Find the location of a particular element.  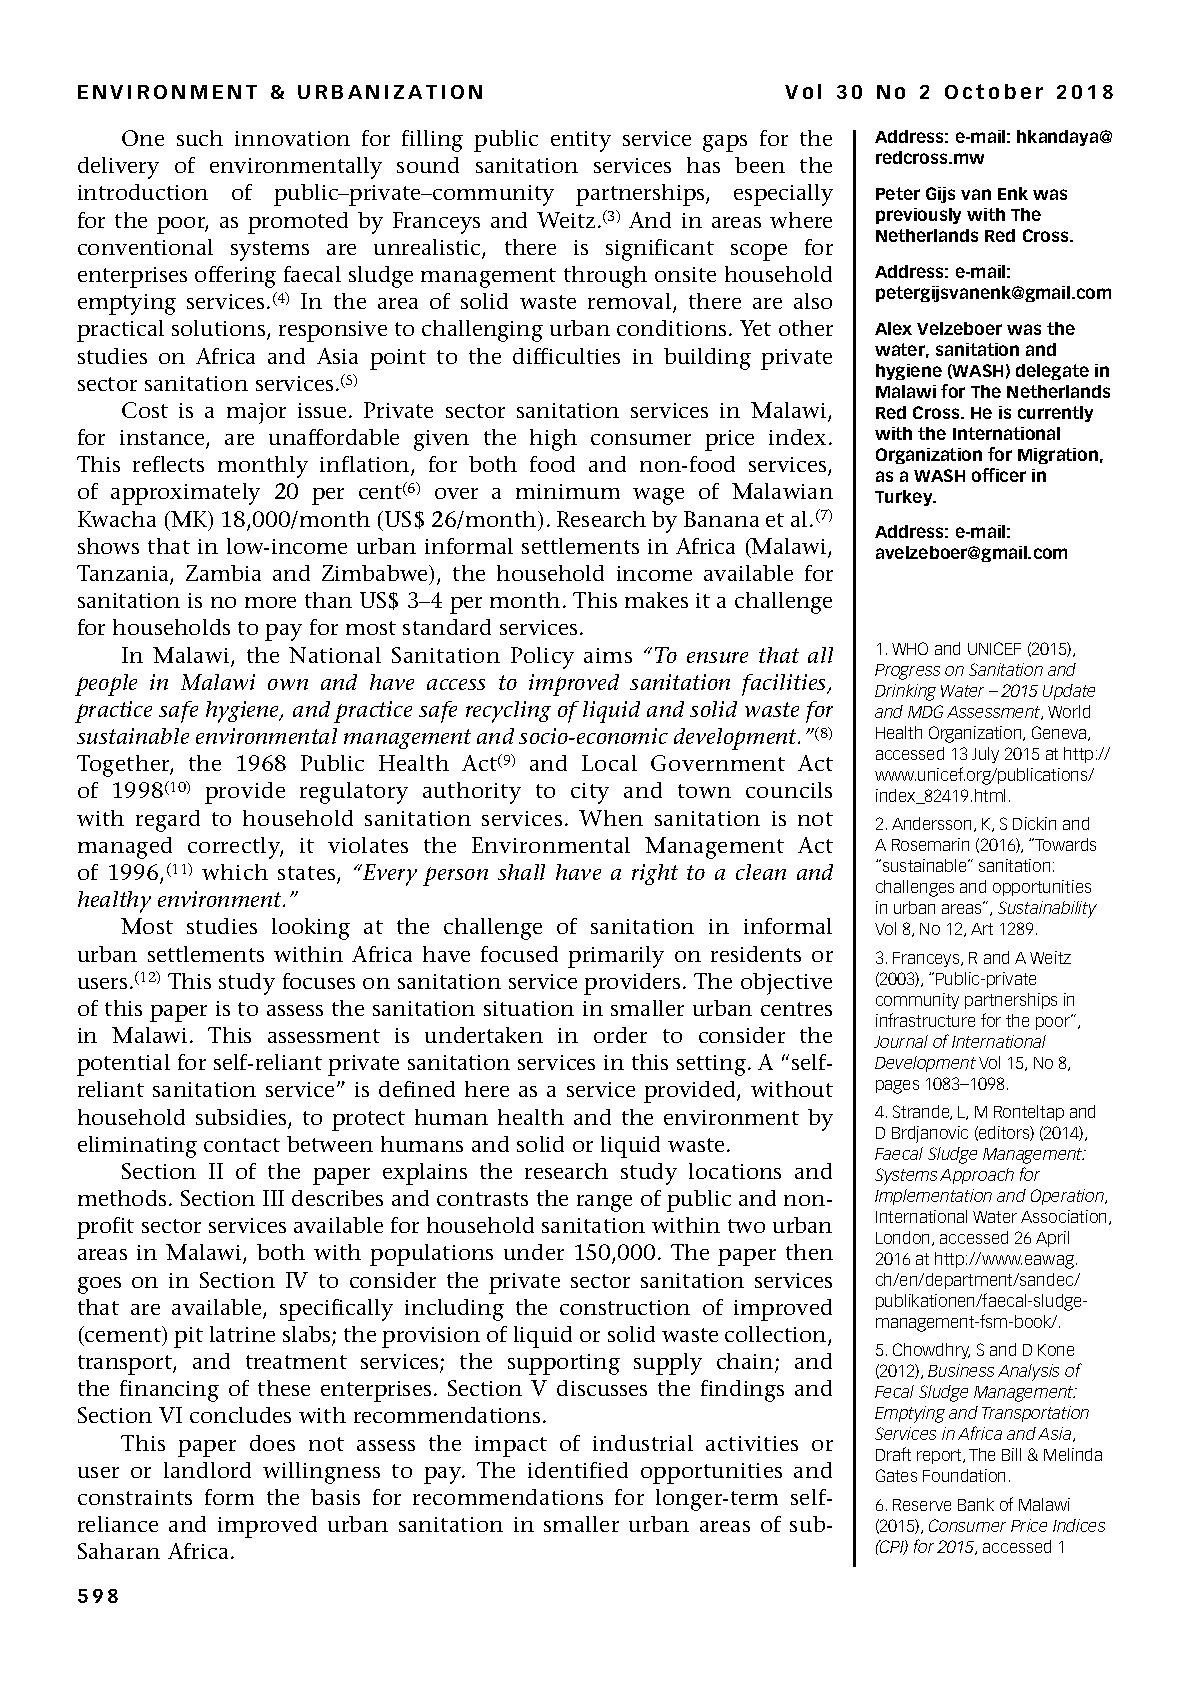

landlord is located at coordinates (207, 1470).
